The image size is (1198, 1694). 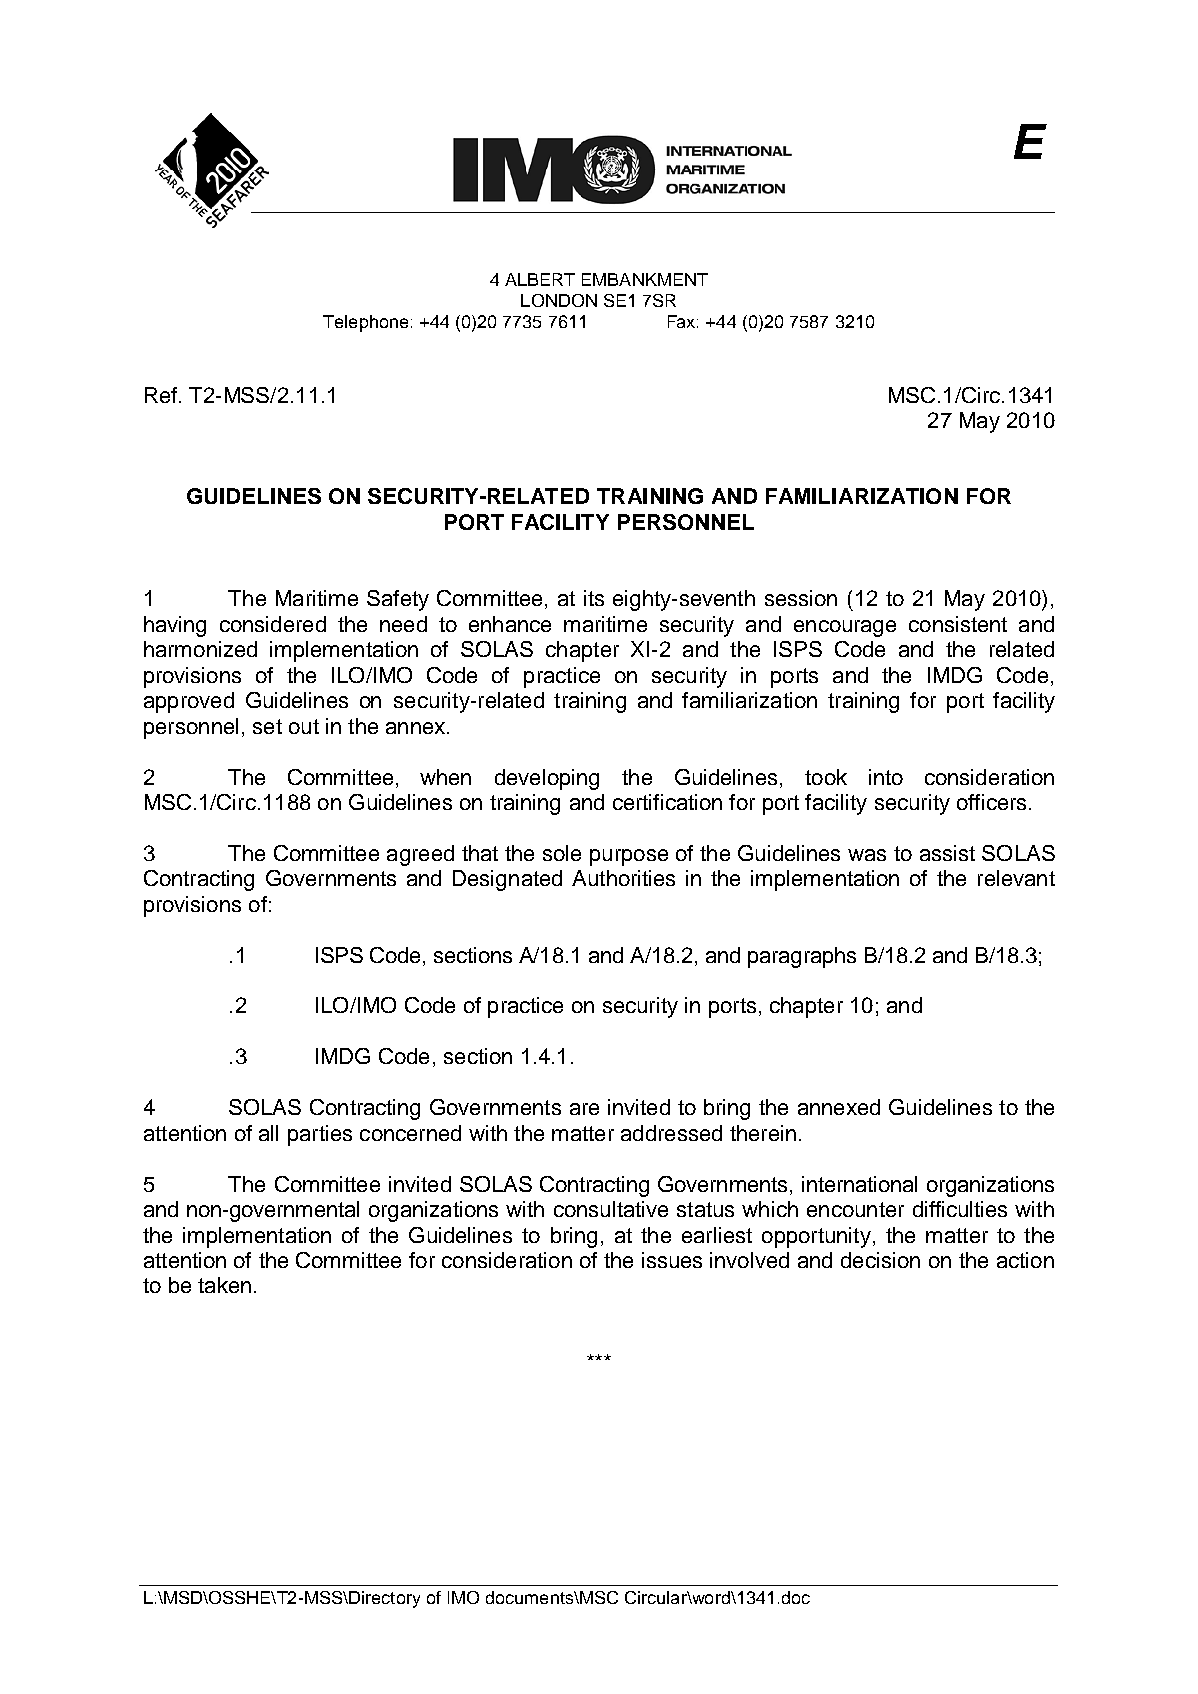 What do you see at coordinates (547, 779) in the screenshot?
I see `developing` at bounding box center [547, 779].
